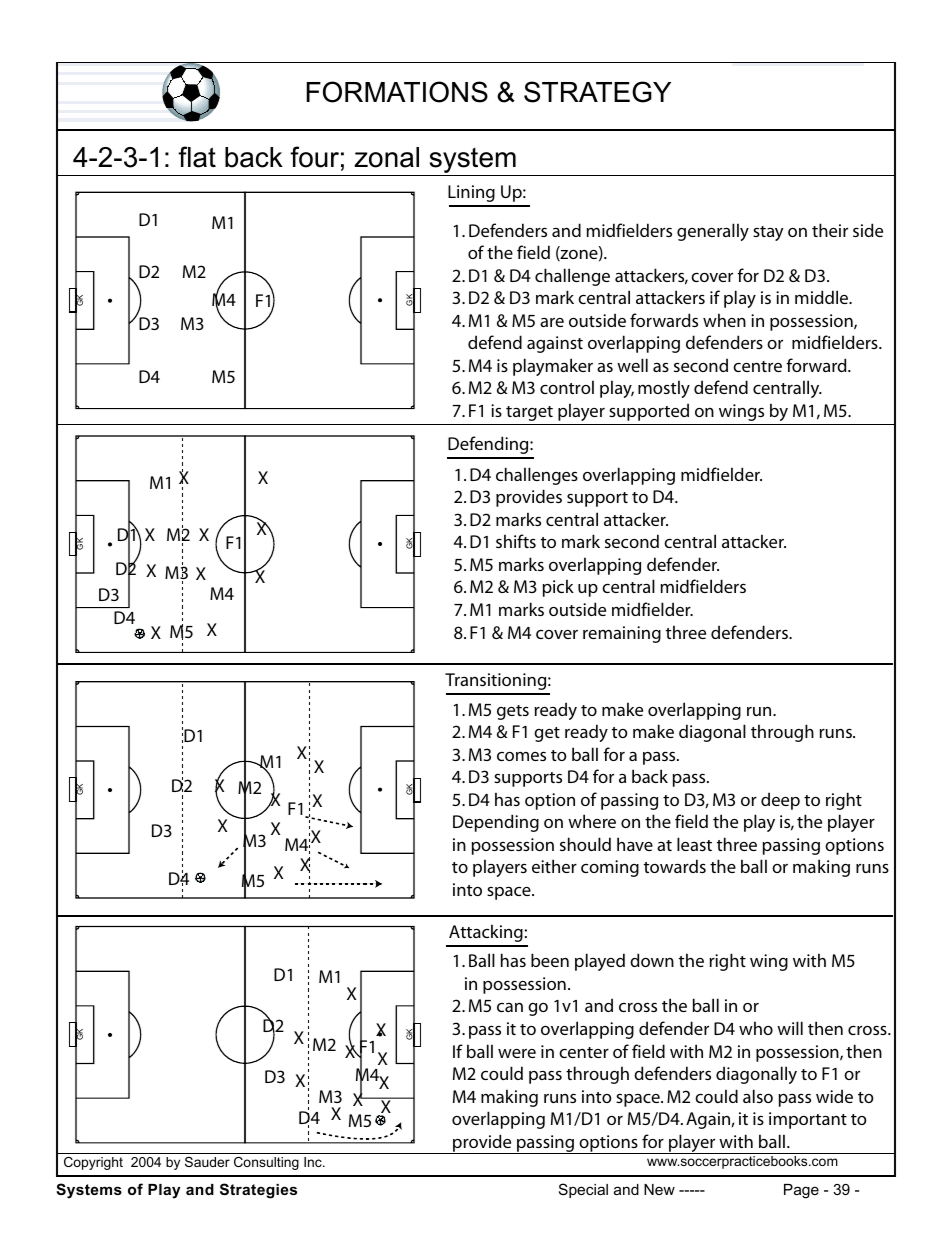  Describe the element at coordinates (521, 756) in the screenshot. I see `comes` at that location.
